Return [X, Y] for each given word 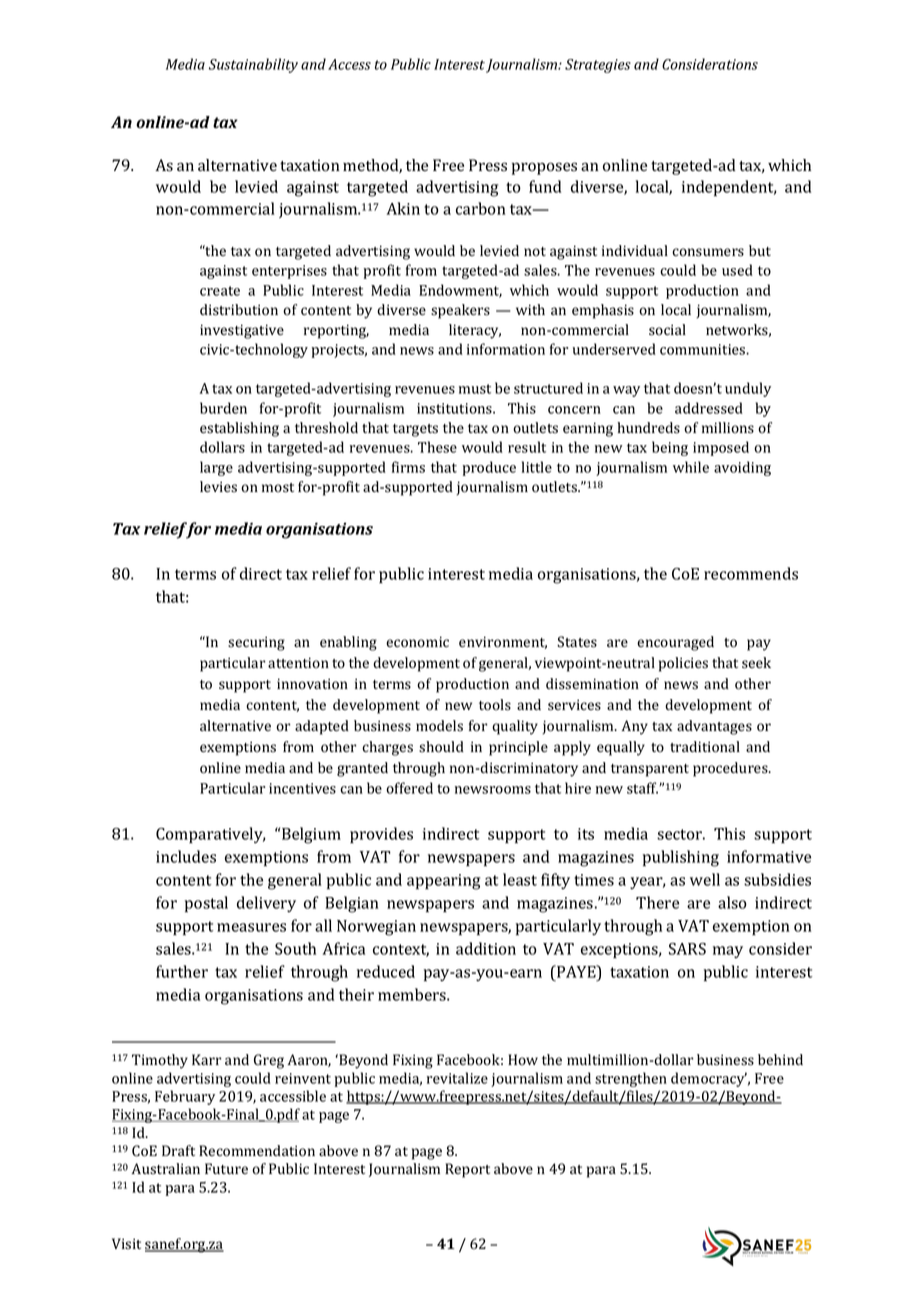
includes [186, 856]
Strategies [598, 66]
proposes [544, 168]
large [216, 468]
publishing [681, 858]
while [691, 467]
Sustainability [253, 65]
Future [226, 1168]
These [437, 447]
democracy [709, 1079]
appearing [443, 882]
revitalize [457, 1078]
